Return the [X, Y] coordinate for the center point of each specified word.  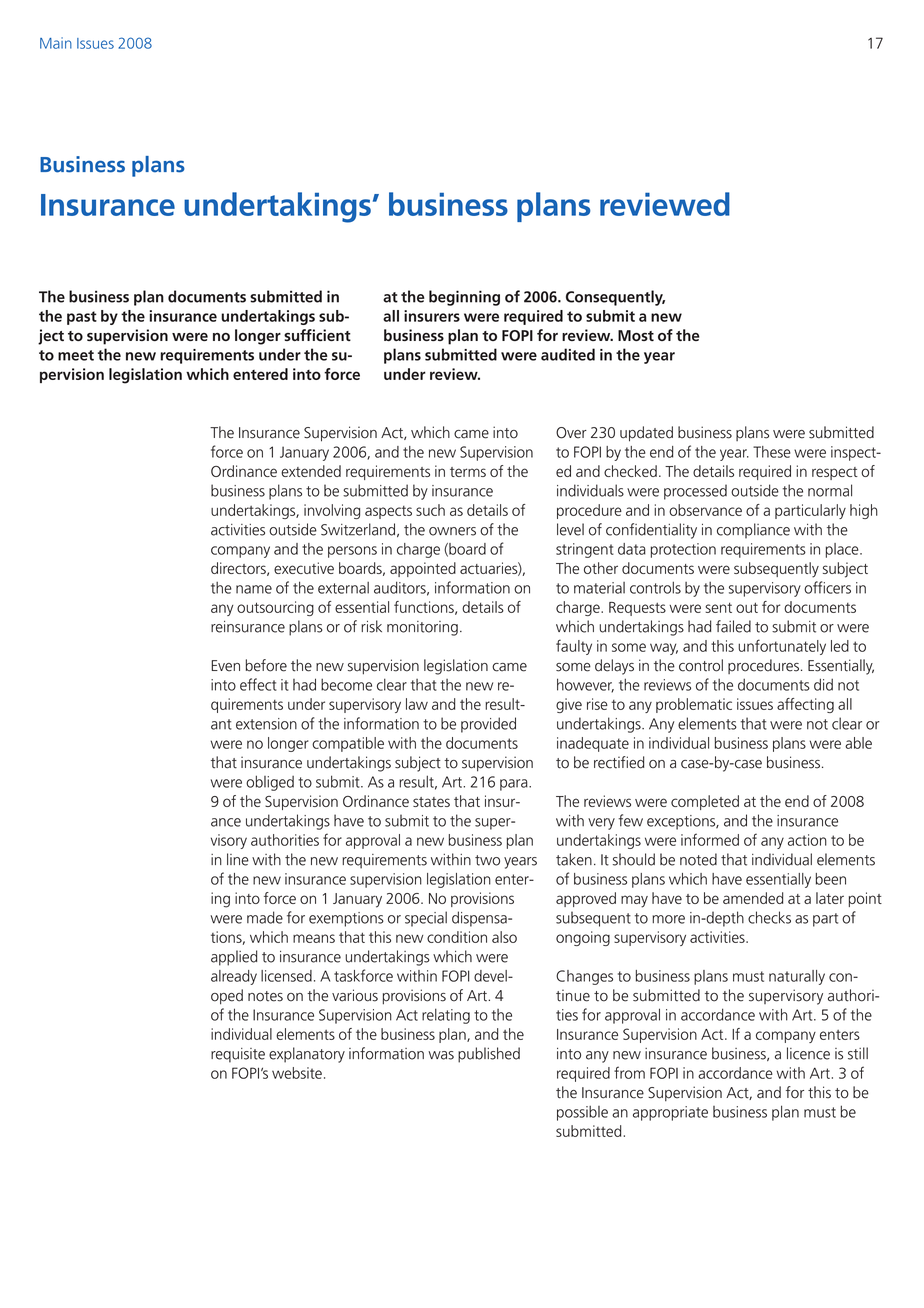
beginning [464, 298]
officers [827, 587]
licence [808, 1053]
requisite [238, 1055]
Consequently [615, 298]
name [254, 589]
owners [452, 531]
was [441, 1055]
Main [56, 43]
